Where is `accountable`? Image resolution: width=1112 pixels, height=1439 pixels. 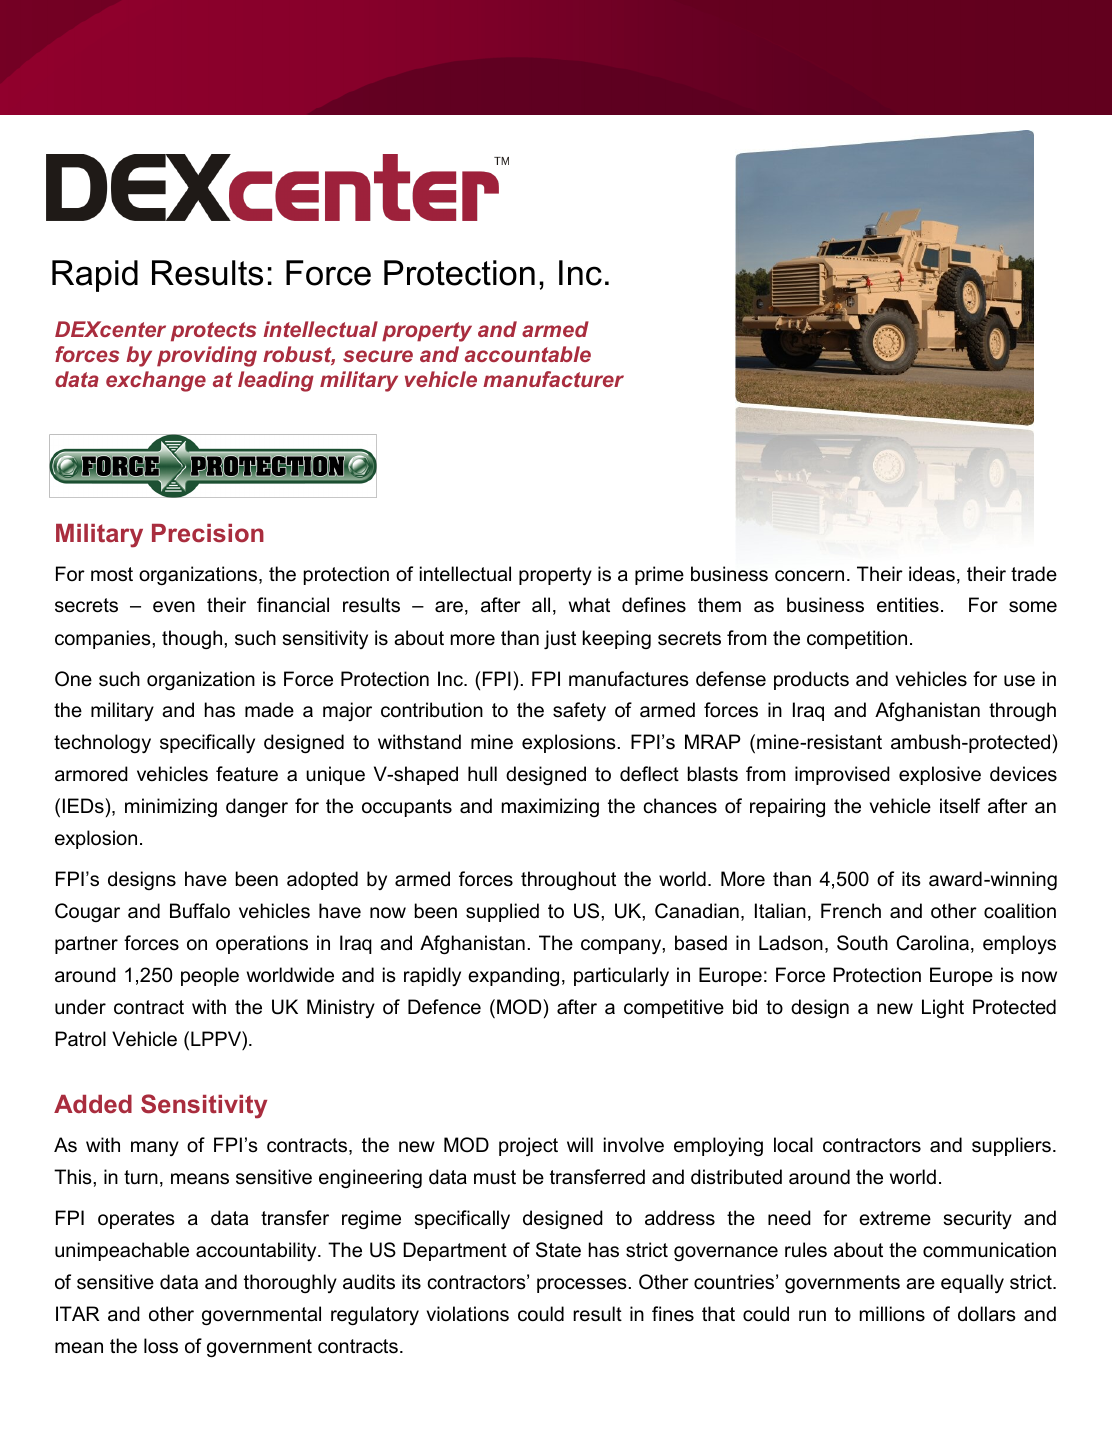 accountable is located at coordinates (528, 354).
